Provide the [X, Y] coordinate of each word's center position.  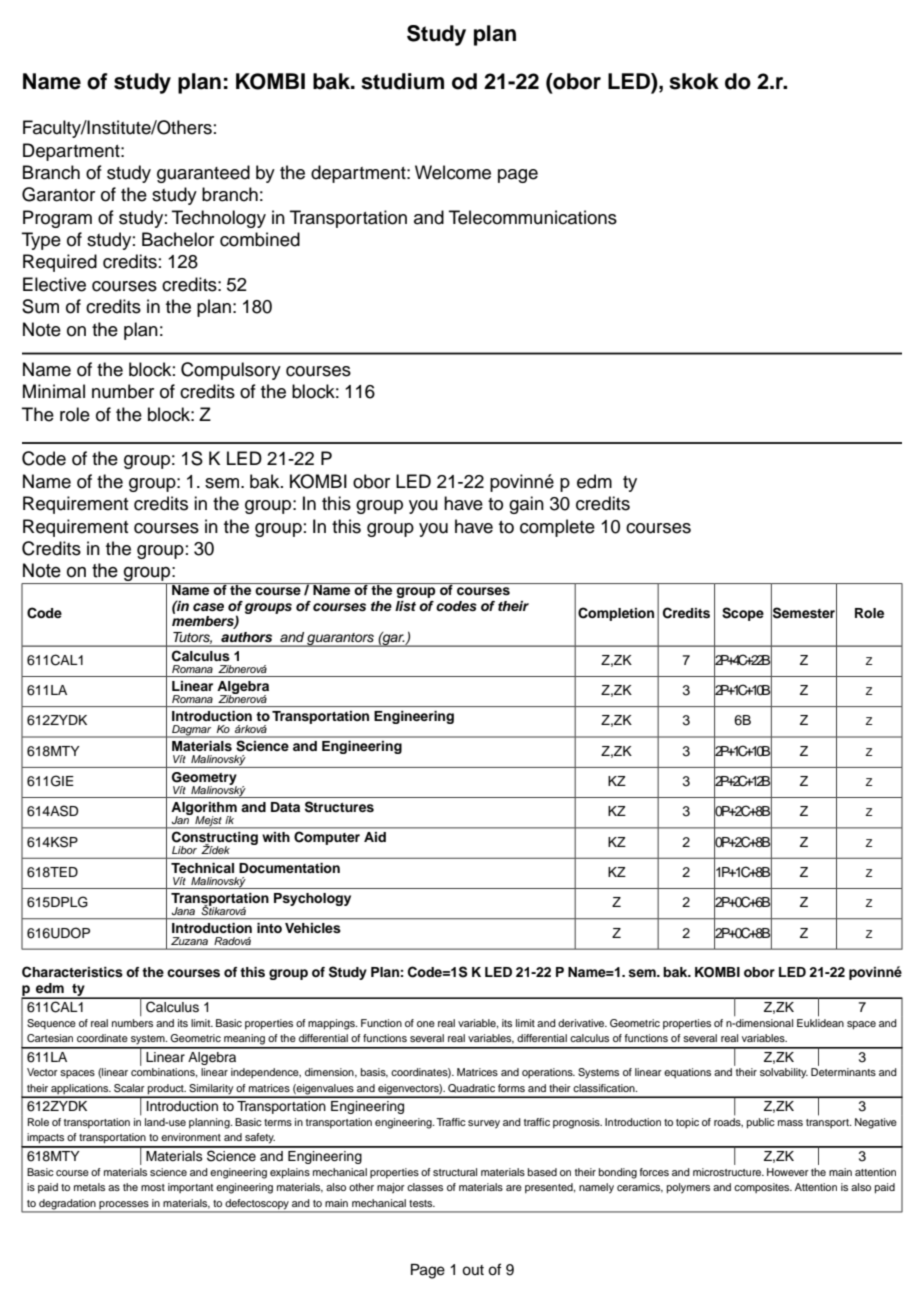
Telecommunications [533, 217]
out [473, 1270]
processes [124, 1205]
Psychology [312, 899]
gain [526, 505]
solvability [784, 1073]
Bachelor [178, 239]
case [208, 607]
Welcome [453, 172]
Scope [743, 614]
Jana [183, 911]
